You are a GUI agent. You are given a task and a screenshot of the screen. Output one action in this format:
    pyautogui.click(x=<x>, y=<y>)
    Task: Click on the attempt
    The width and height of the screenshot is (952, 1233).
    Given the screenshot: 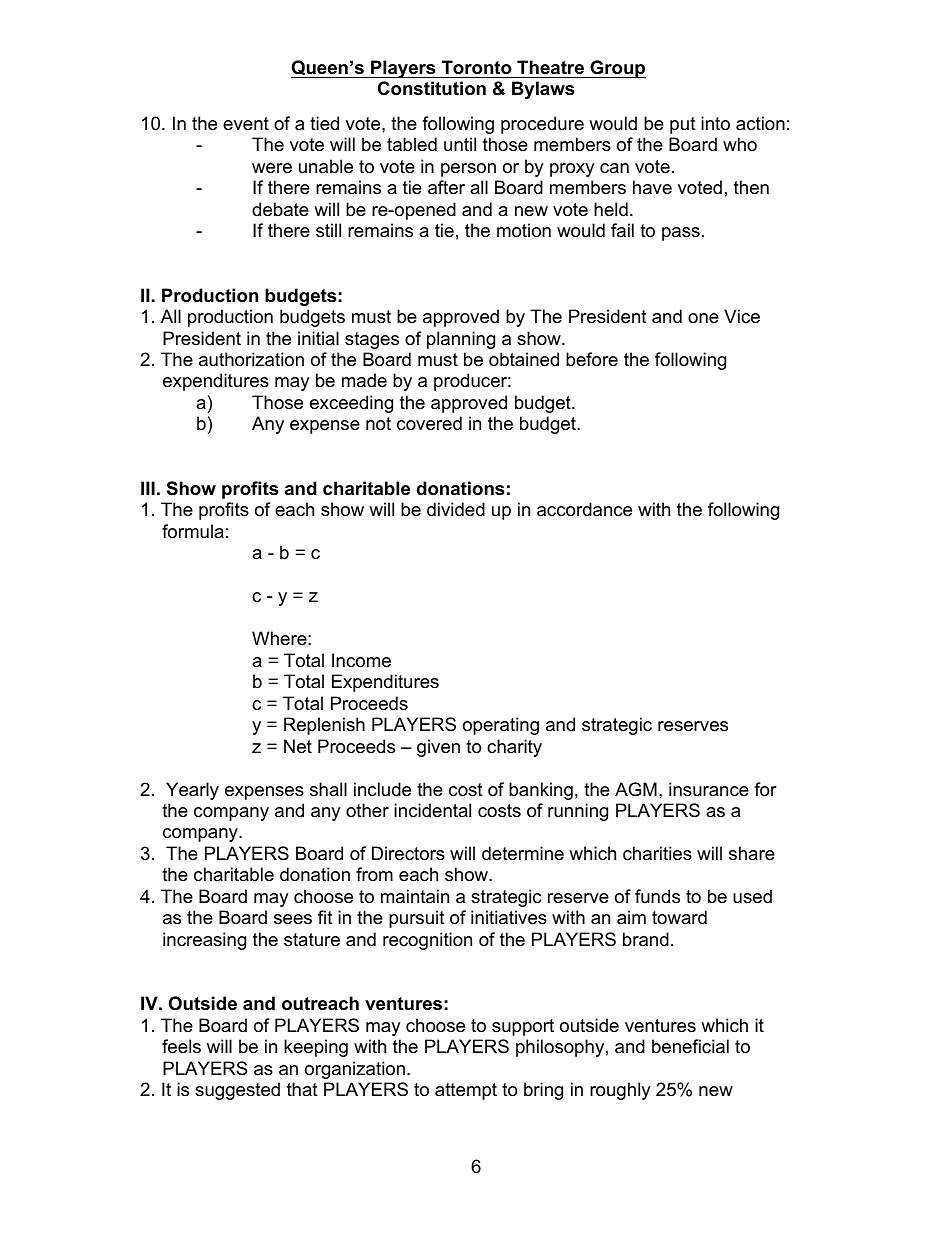 What is the action you would take?
    pyautogui.click(x=466, y=1091)
